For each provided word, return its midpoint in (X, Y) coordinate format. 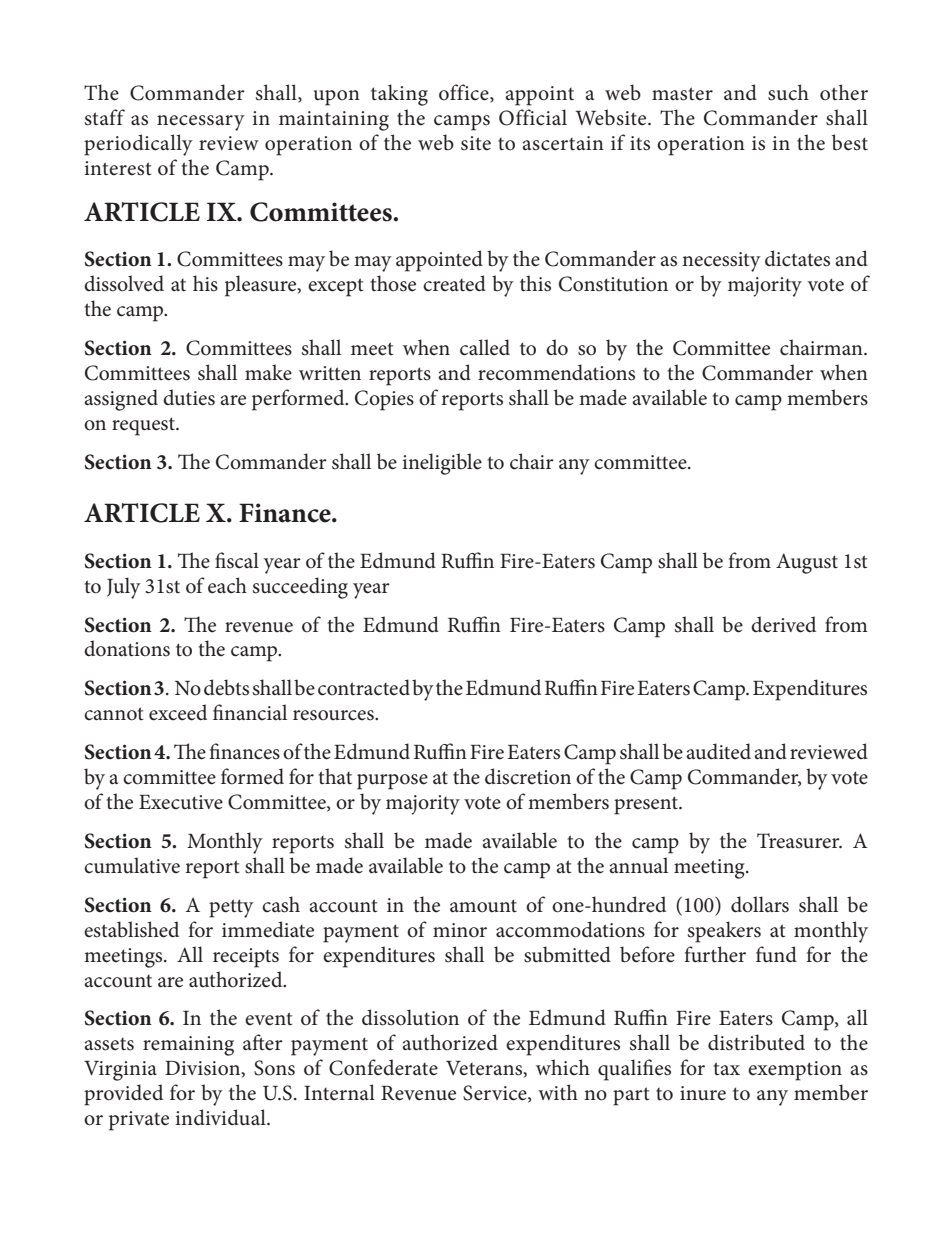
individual (221, 1117)
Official (533, 117)
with (558, 1092)
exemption (795, 1071)
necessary (201, 123)
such (788, 92)
